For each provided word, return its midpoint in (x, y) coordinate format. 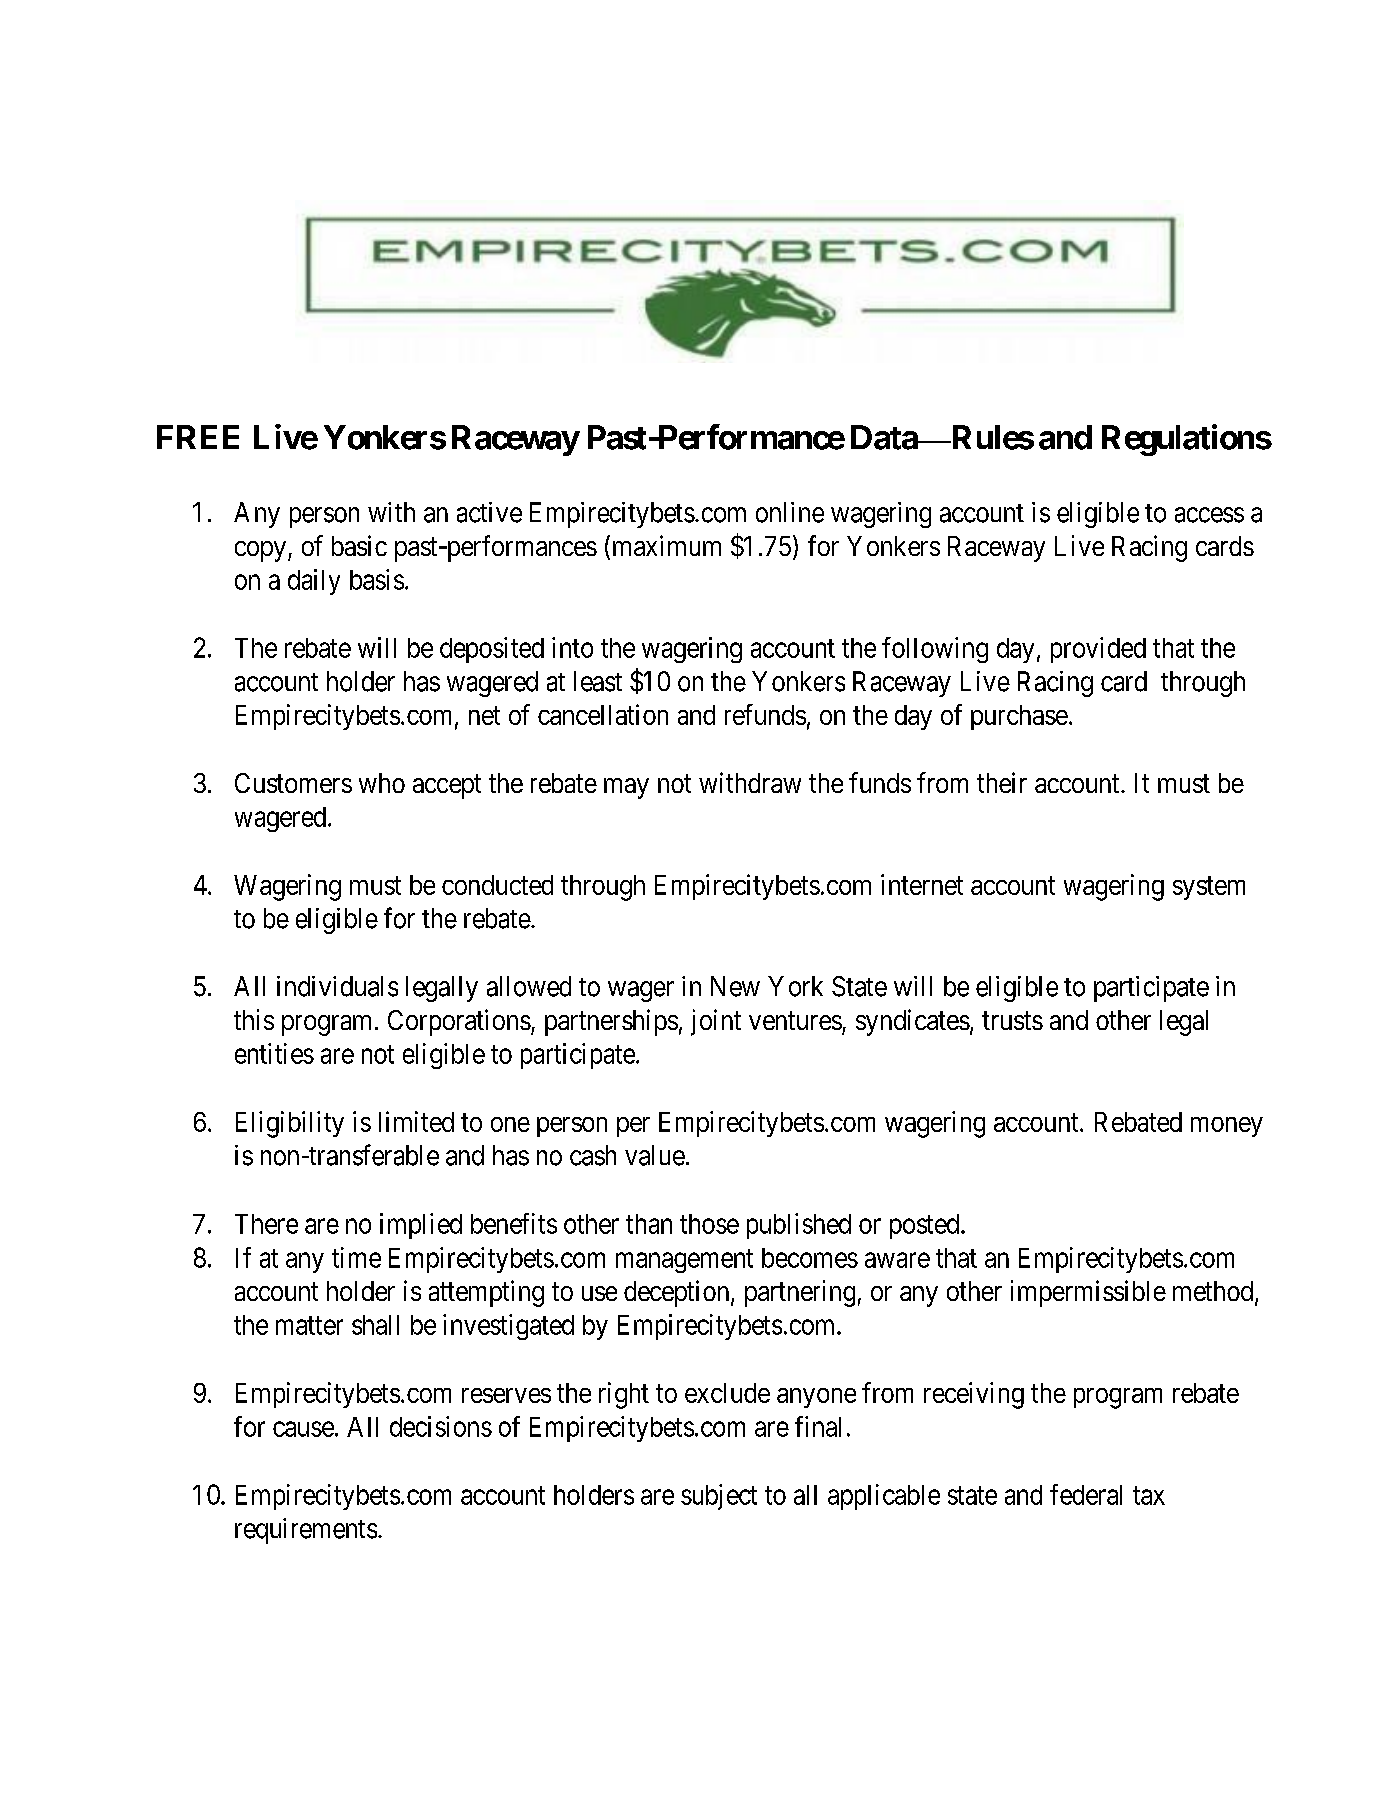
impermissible (1088, 1293)
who (382, 783)
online (790, 512)
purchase (1019, 717)
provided (1098, 650)
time (356, 1257)
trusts (1012, 1021)
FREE (198, 437)
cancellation (603, 714)
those (709, 1224)
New (735, 986)
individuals (337, 986)
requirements (306, 1531)
